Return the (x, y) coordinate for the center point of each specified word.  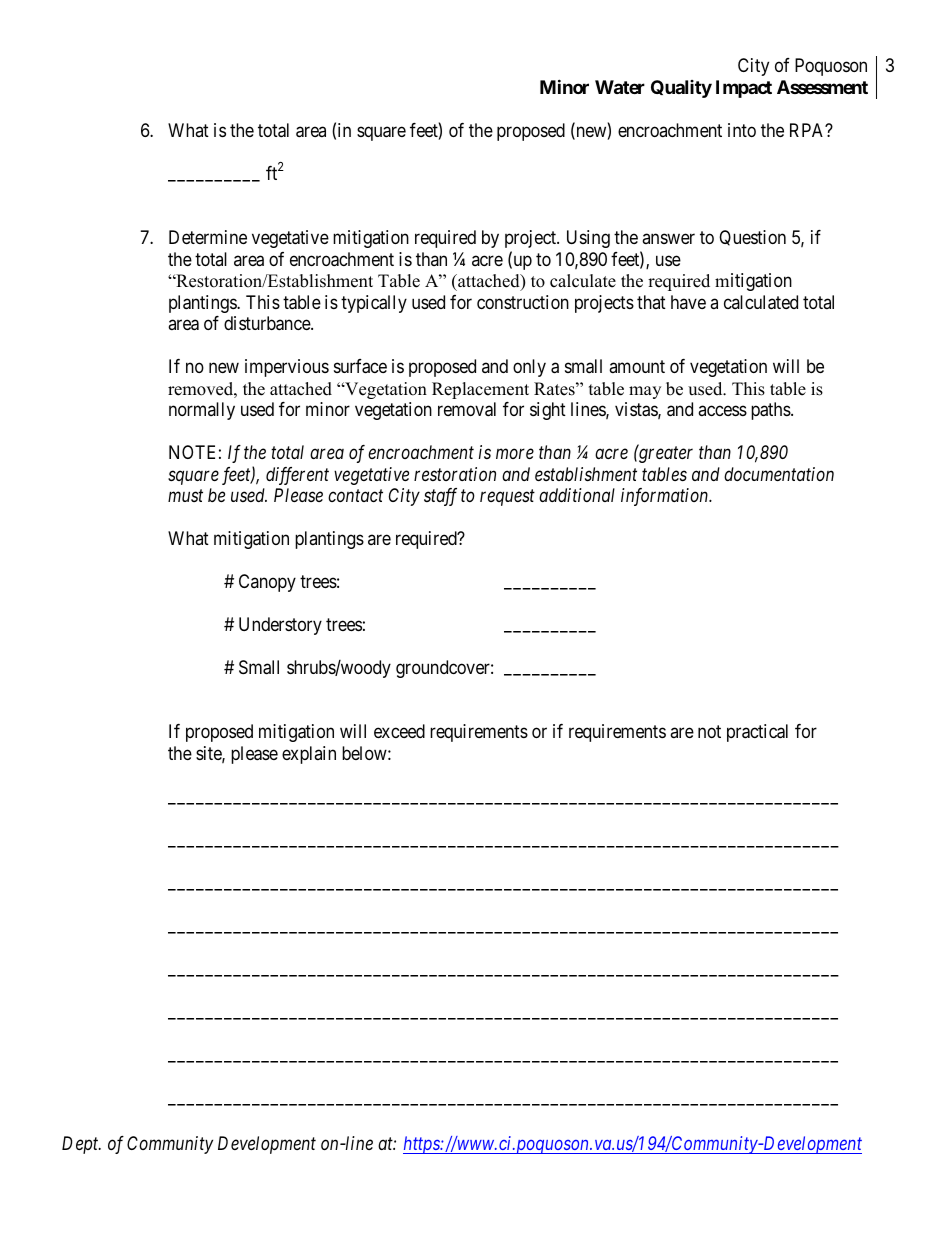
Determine (208, 237)
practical (757, 733)
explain (309, 755)
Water (620, 87)
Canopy (267, 583)
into (742, 130)
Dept (81, 1145)
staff (440, 497)
